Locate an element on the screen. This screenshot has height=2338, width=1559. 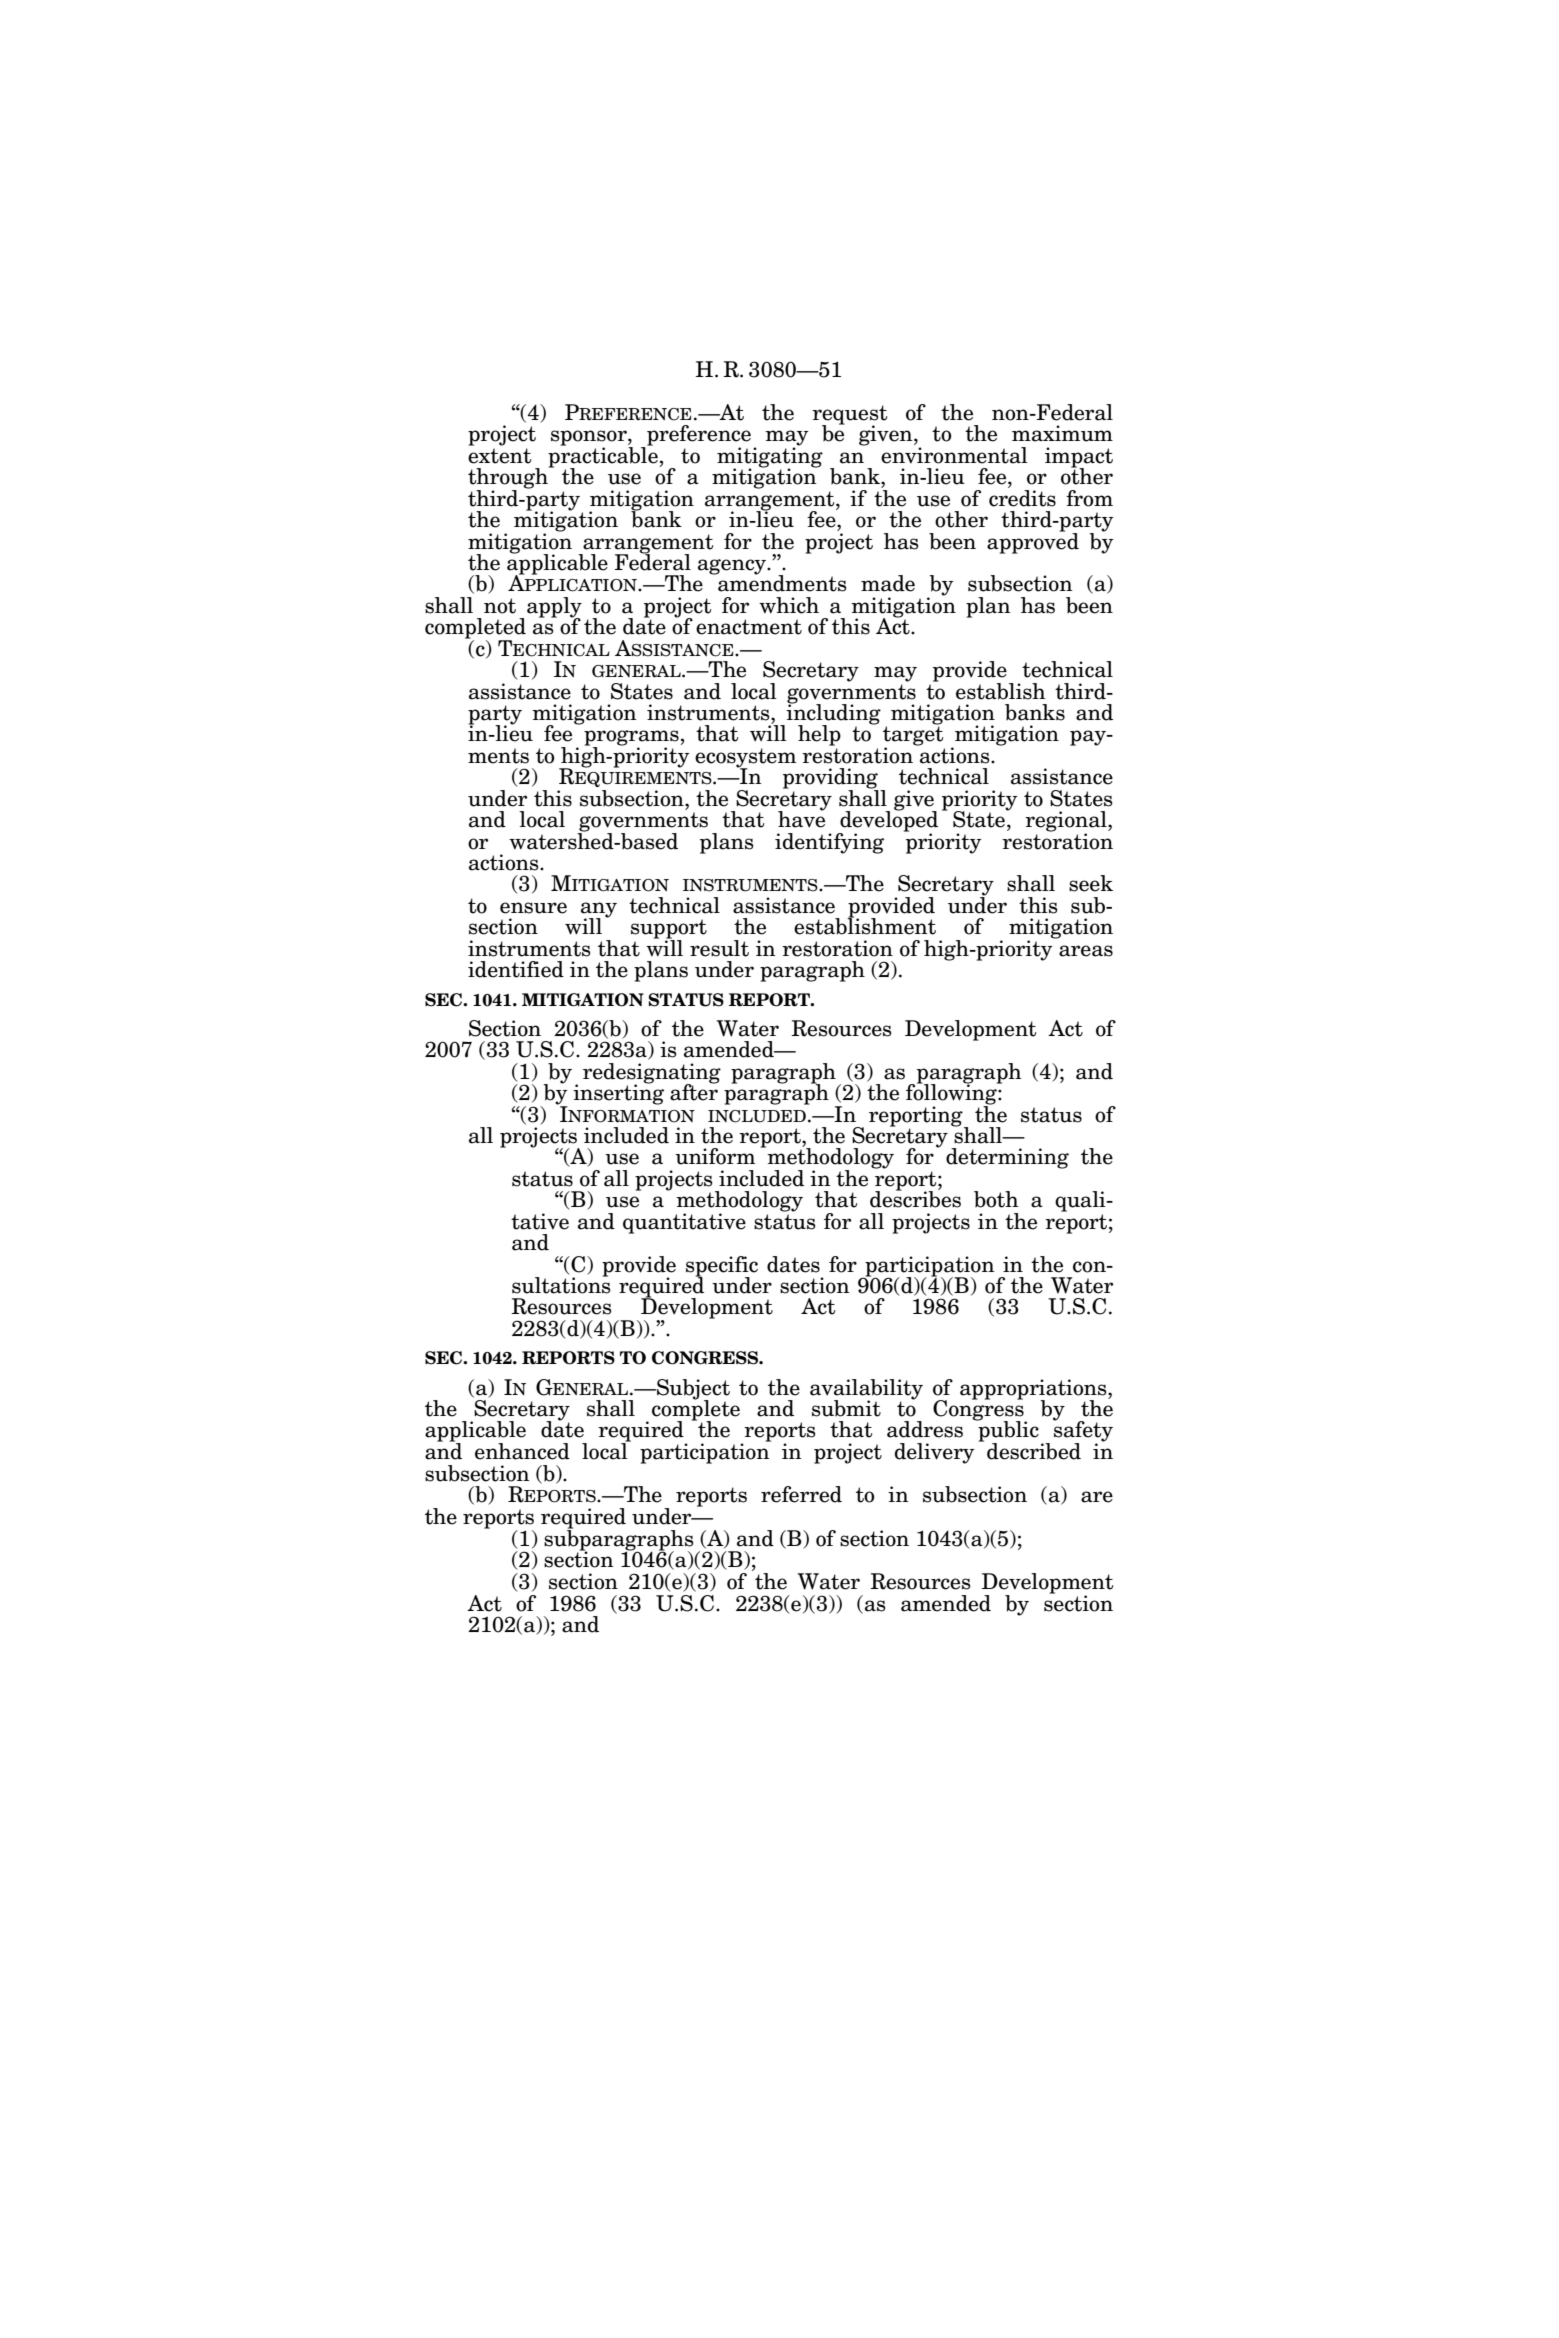
including is located at coordinates (833, 714).
